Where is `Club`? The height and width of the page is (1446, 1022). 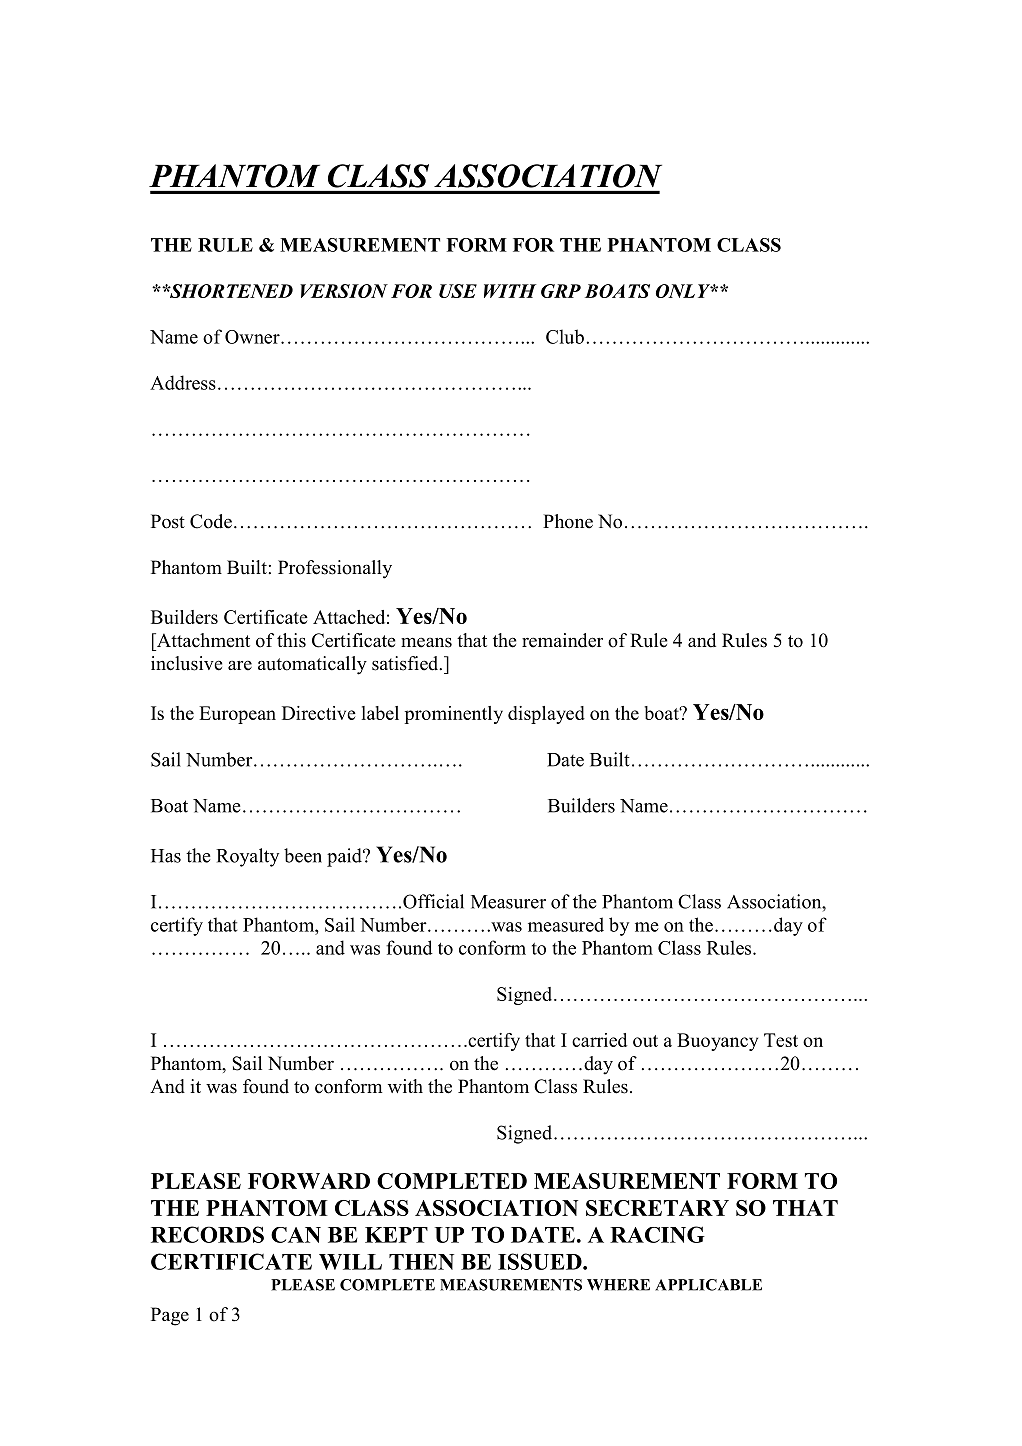 Club is located at coordinates (565, 336).
